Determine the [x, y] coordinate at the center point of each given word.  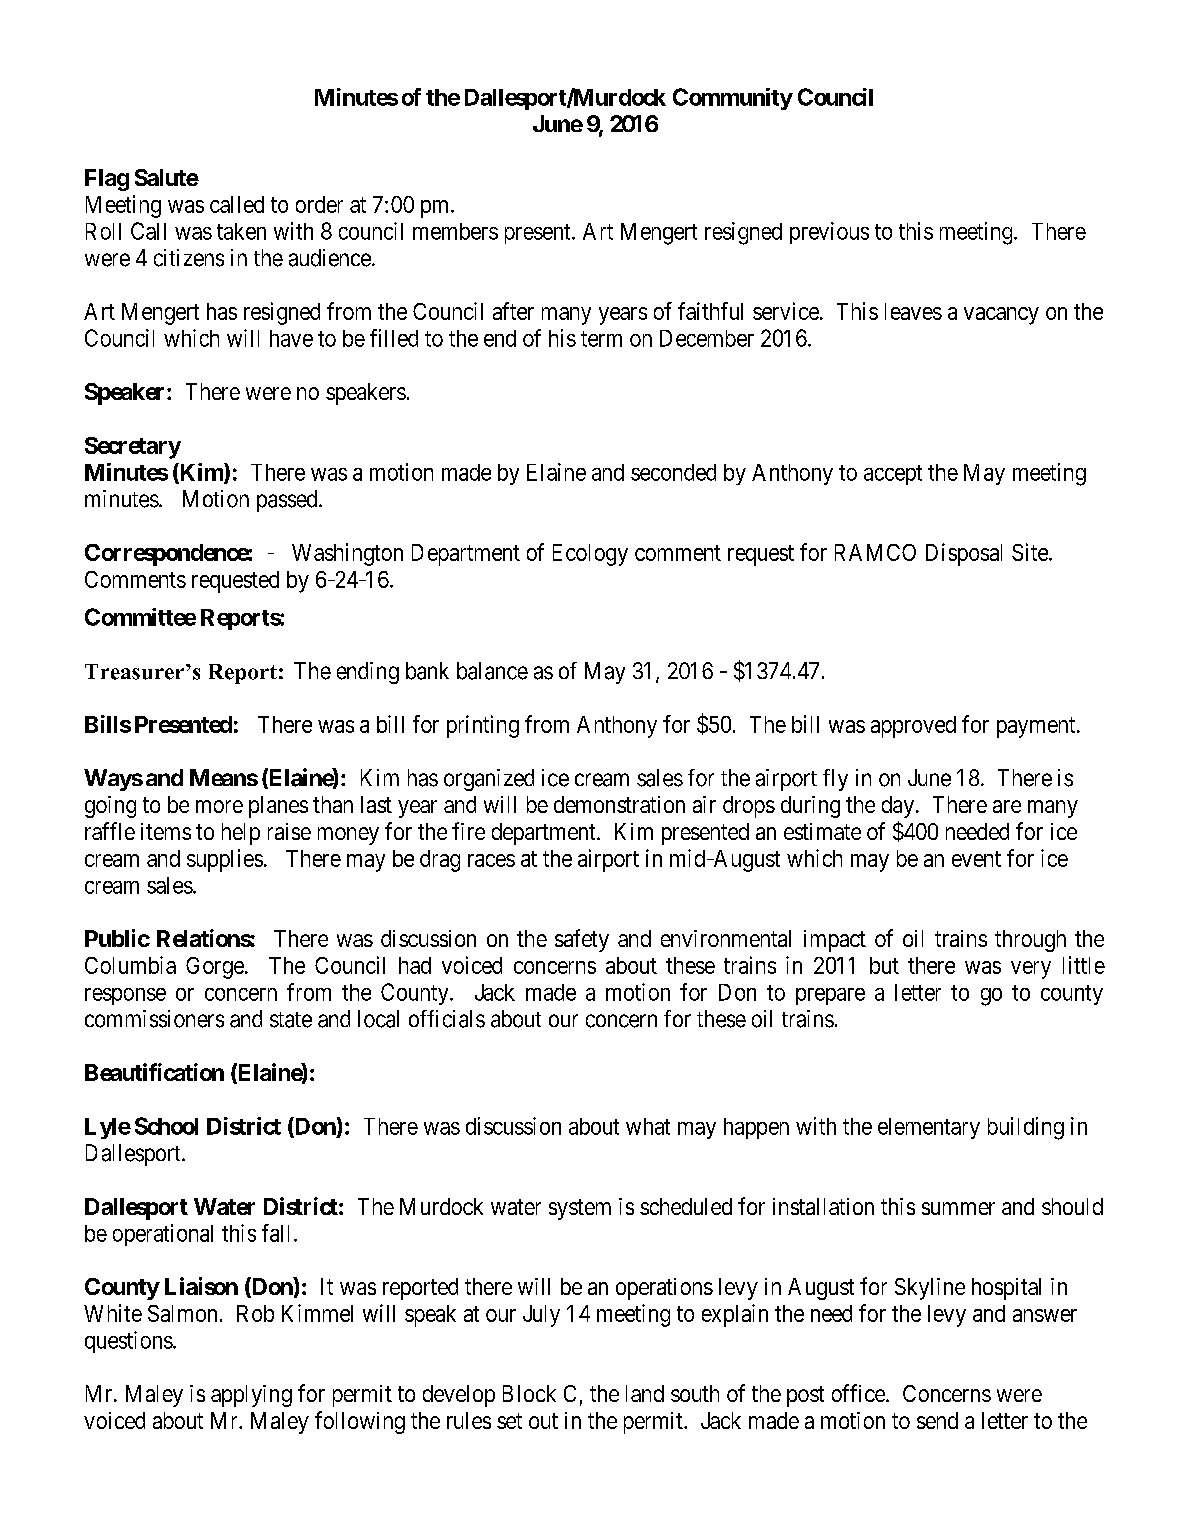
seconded [673, 472]
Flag [107, 180]
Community [733, 99]
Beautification [154, 1072]
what [648, 1126]
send [937, 1420]
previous [829, 233]
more [219, 806]
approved [913, 727]
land [645, 1393]
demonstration [619, 804]
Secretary [133, 448]
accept [893, 475]
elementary [929, 1128]
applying [251, 1396]
